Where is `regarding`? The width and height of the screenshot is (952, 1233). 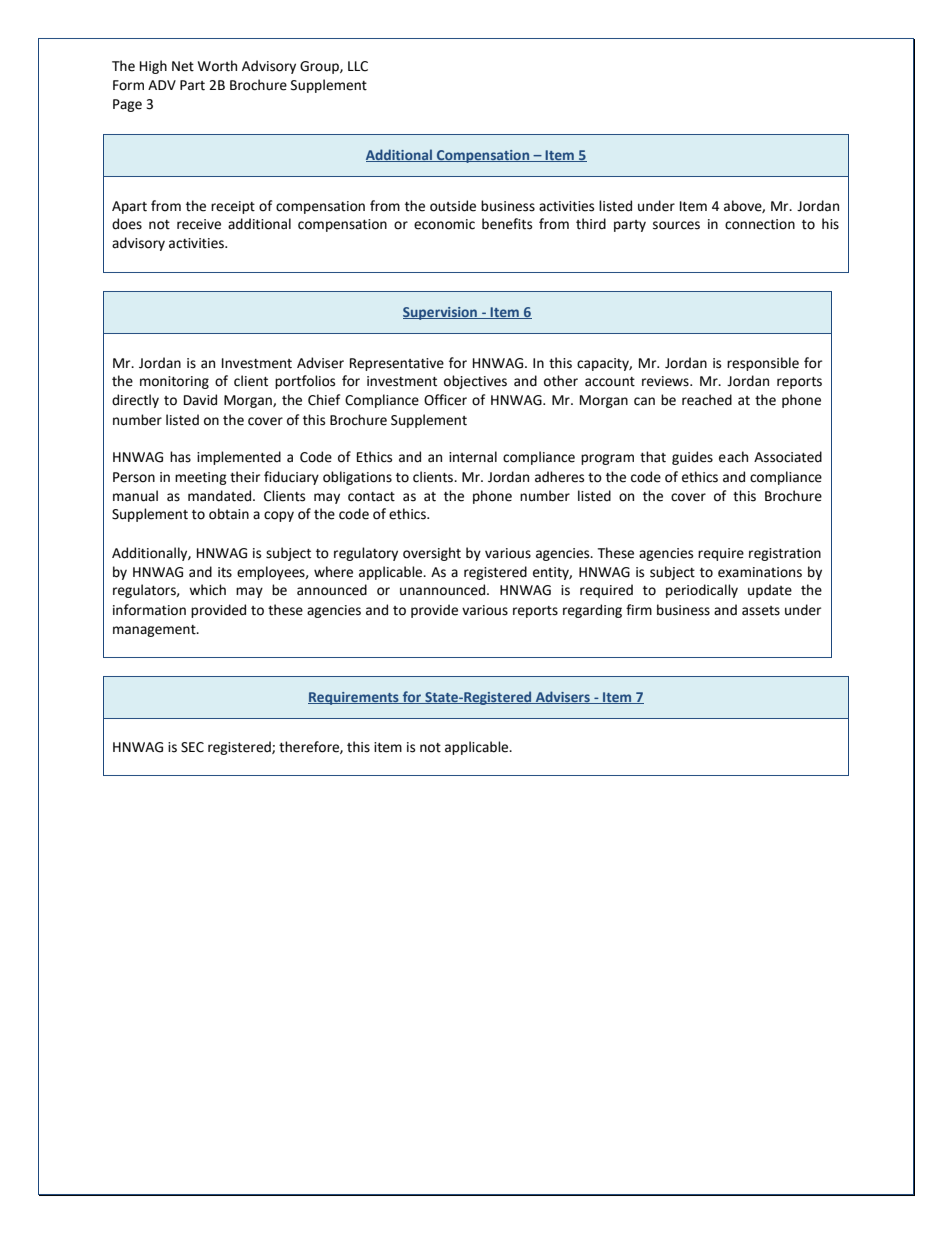
regarding is located at coordinates (592, 611).
